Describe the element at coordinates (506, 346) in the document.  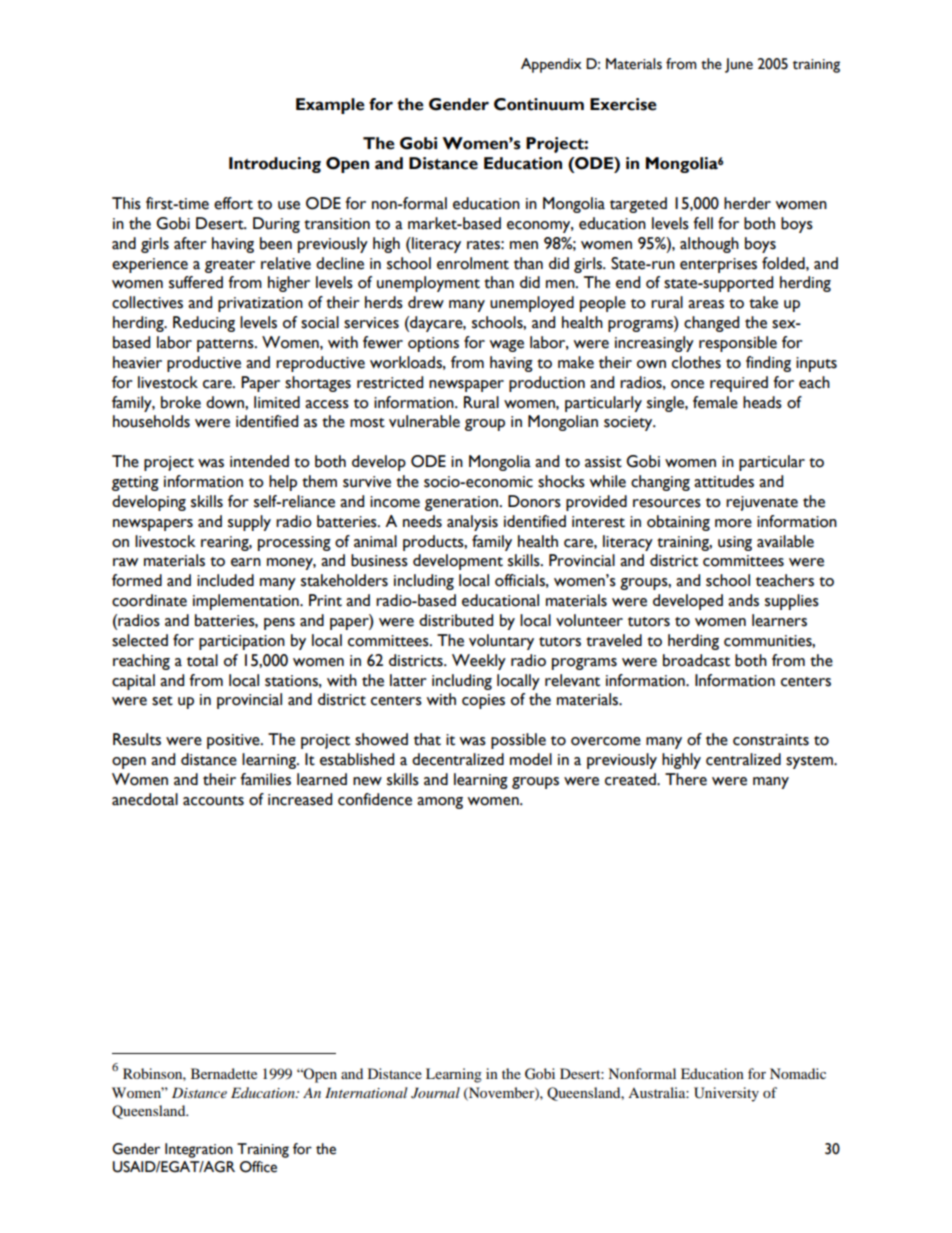
I see `wage` at that location.
